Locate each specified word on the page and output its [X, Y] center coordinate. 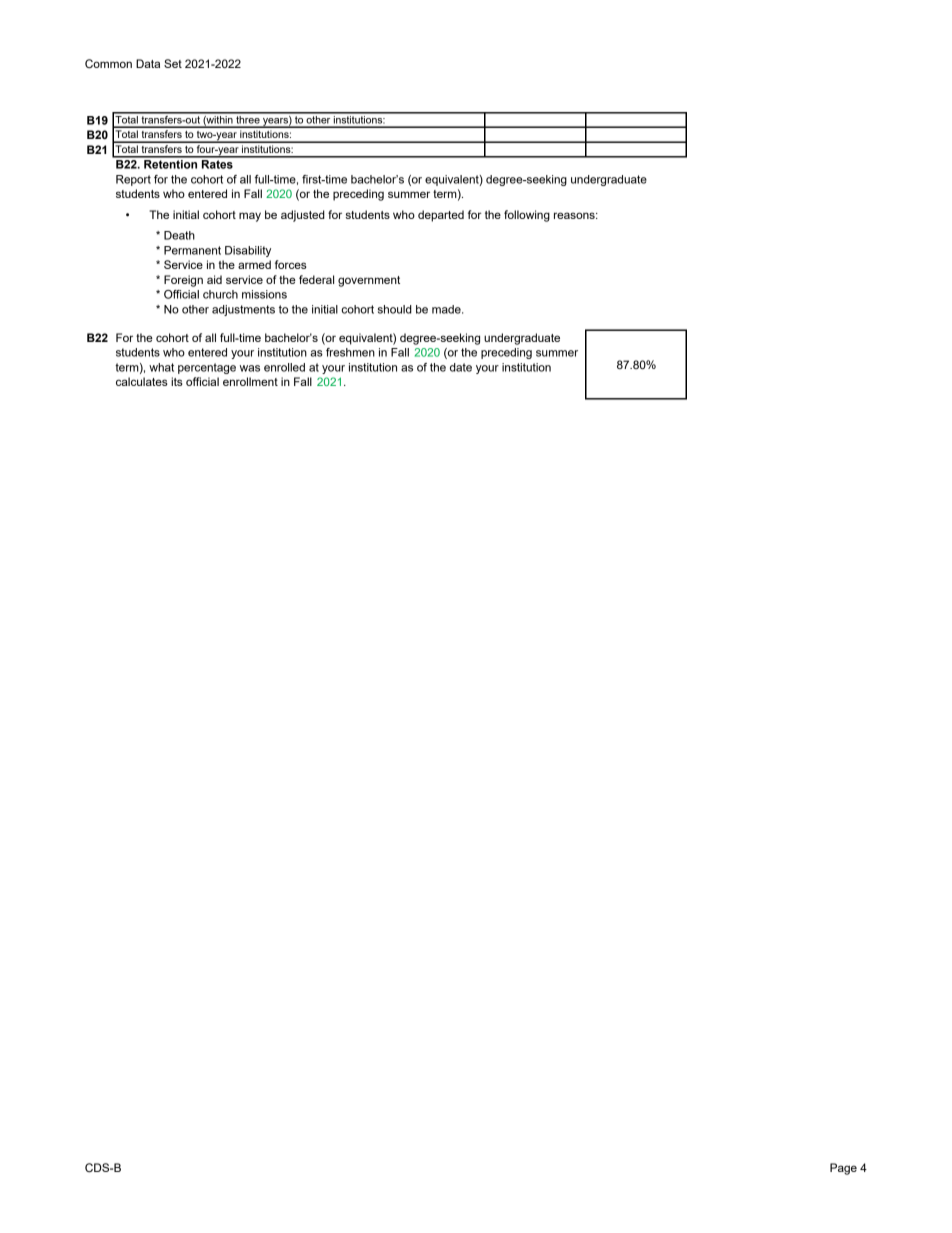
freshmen [350, 352]
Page [843, 1169]
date [461, 367]
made [447, 309]
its [177, 381]
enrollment [250, 381]
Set [173, 63]
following [527, 216]
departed [441, 216]
